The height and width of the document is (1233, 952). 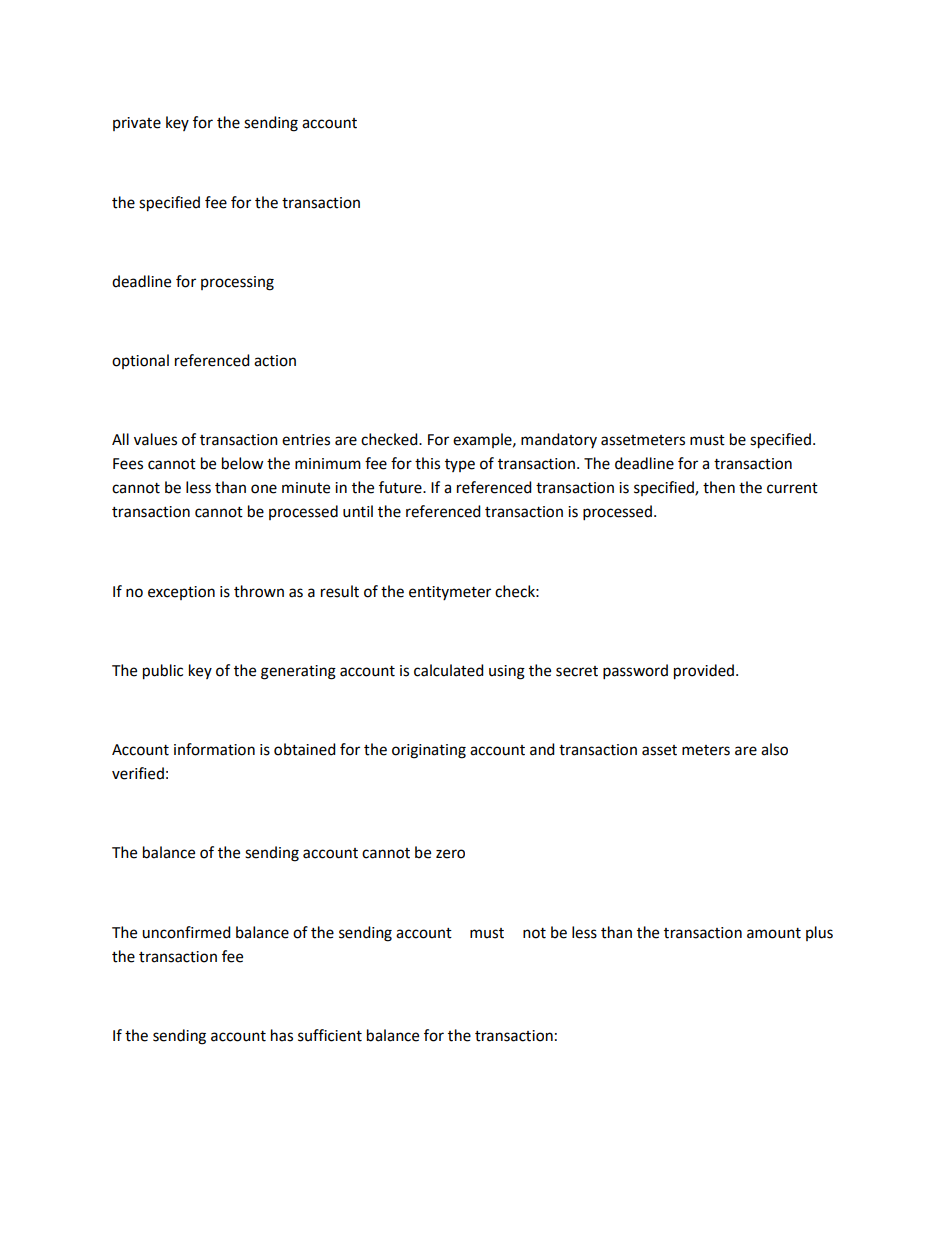 What do you see at coordinates (140, 361) in the document?
I see `optional` at bounding box center [140, 361].
